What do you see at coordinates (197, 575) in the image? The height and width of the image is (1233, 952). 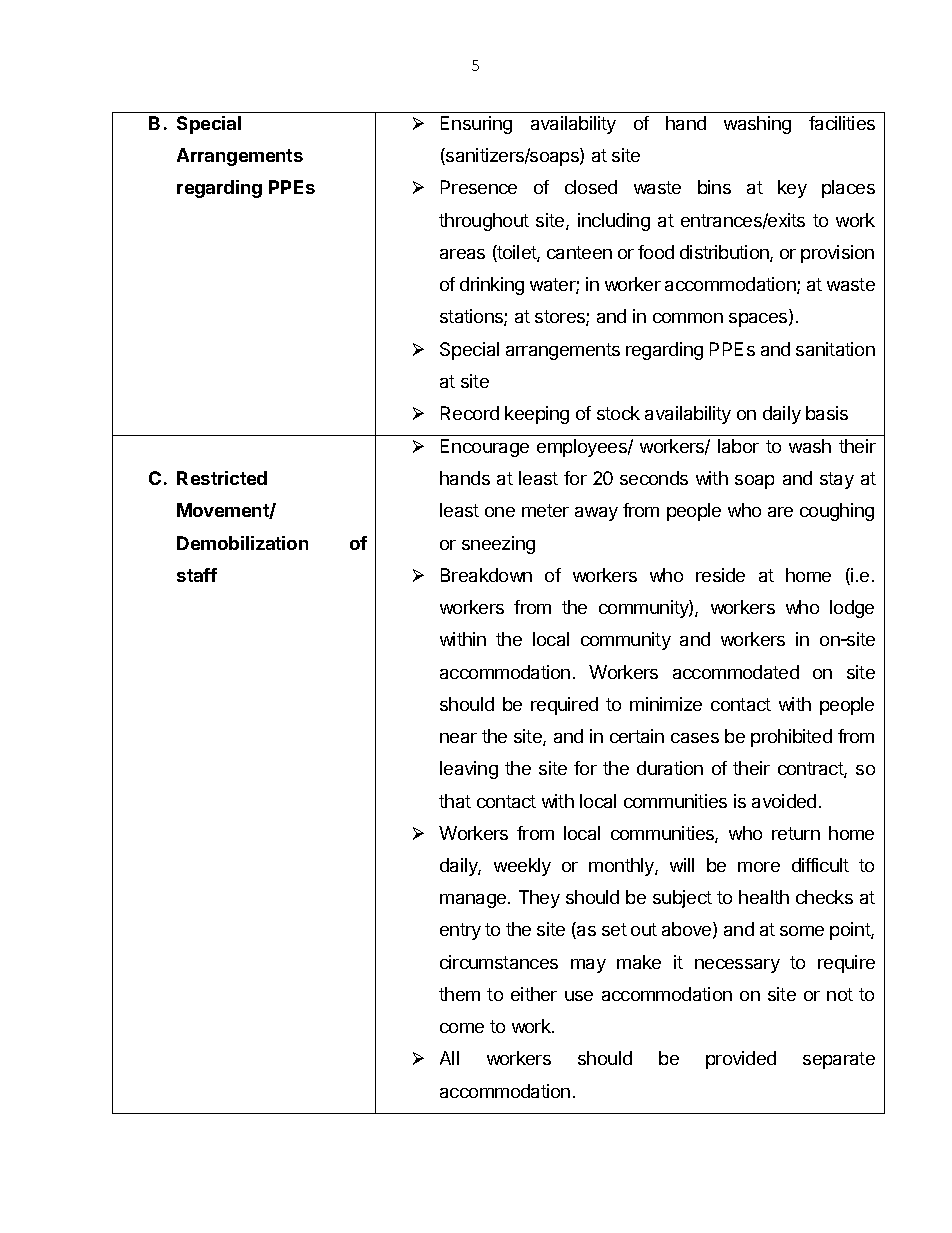 I see `staff` at bounding box center [197, 575].
